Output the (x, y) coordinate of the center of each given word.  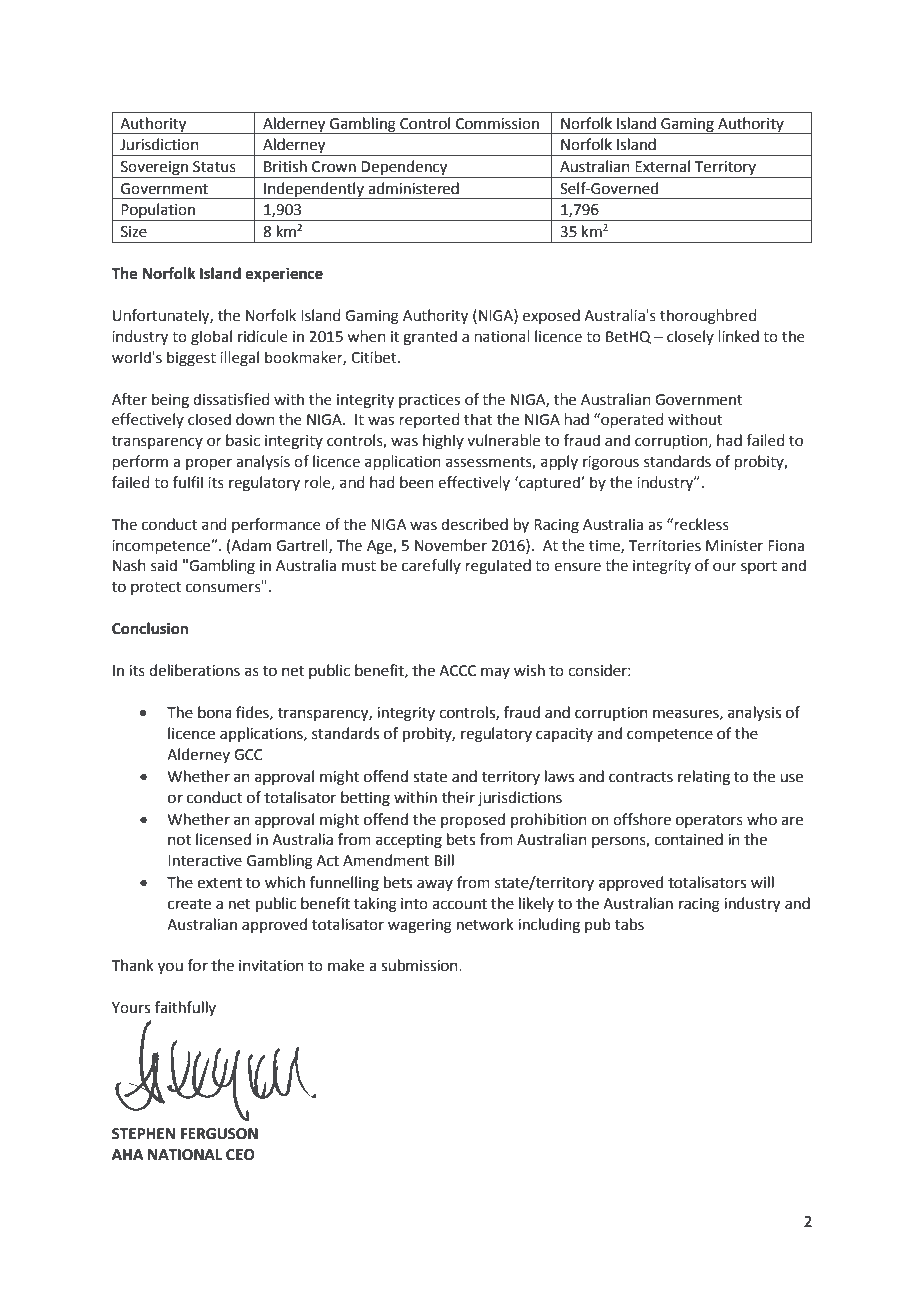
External (662, 166)
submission (420, 965)
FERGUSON (219, 1134)
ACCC (457, 671)
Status (214, 167)
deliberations (194, 670)
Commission (497, 124)
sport (759, 567)
